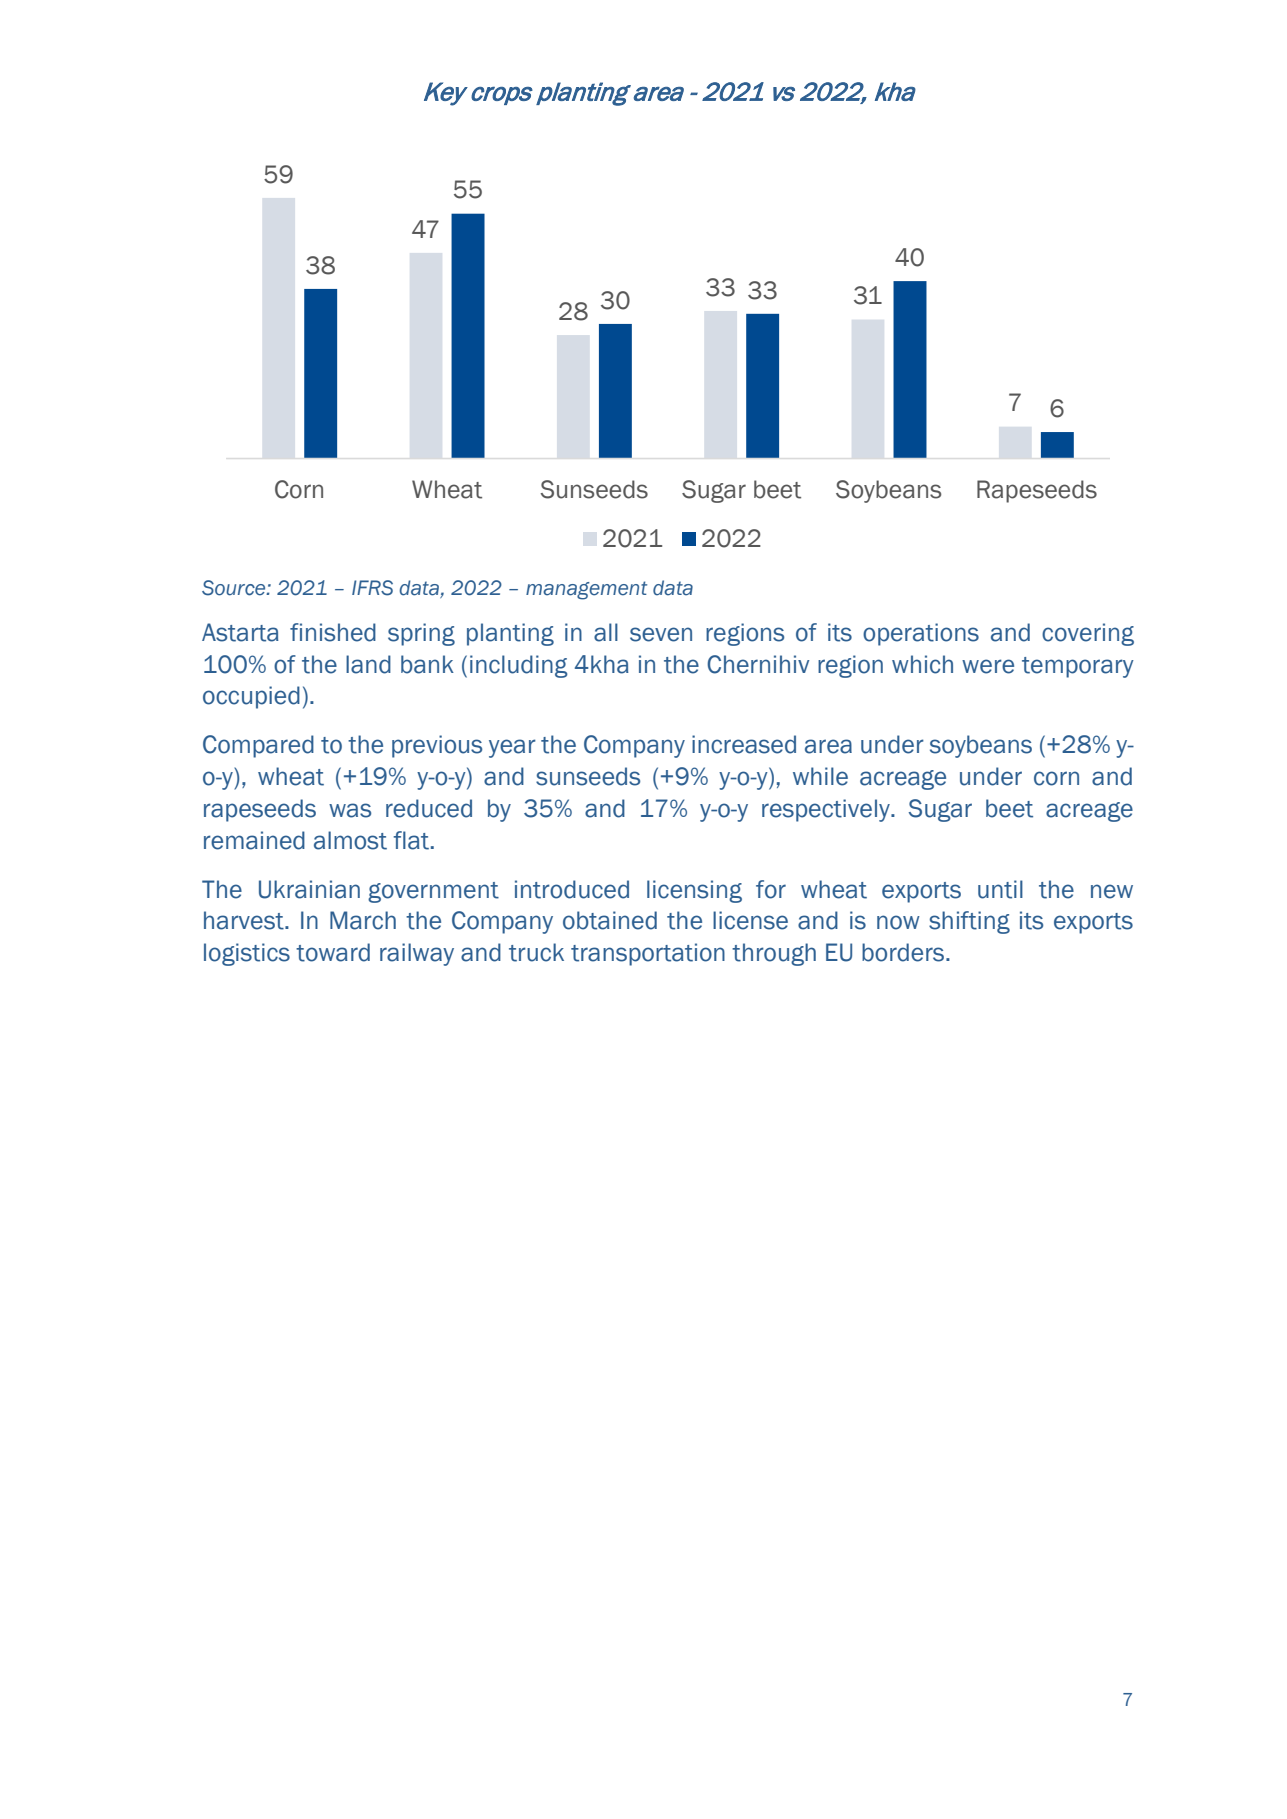 The height and width of the image is (1819, 1287). What do you see at coordinates (1088, 634) in the image?
I see `covering` at bounding box center [1088, 634].
